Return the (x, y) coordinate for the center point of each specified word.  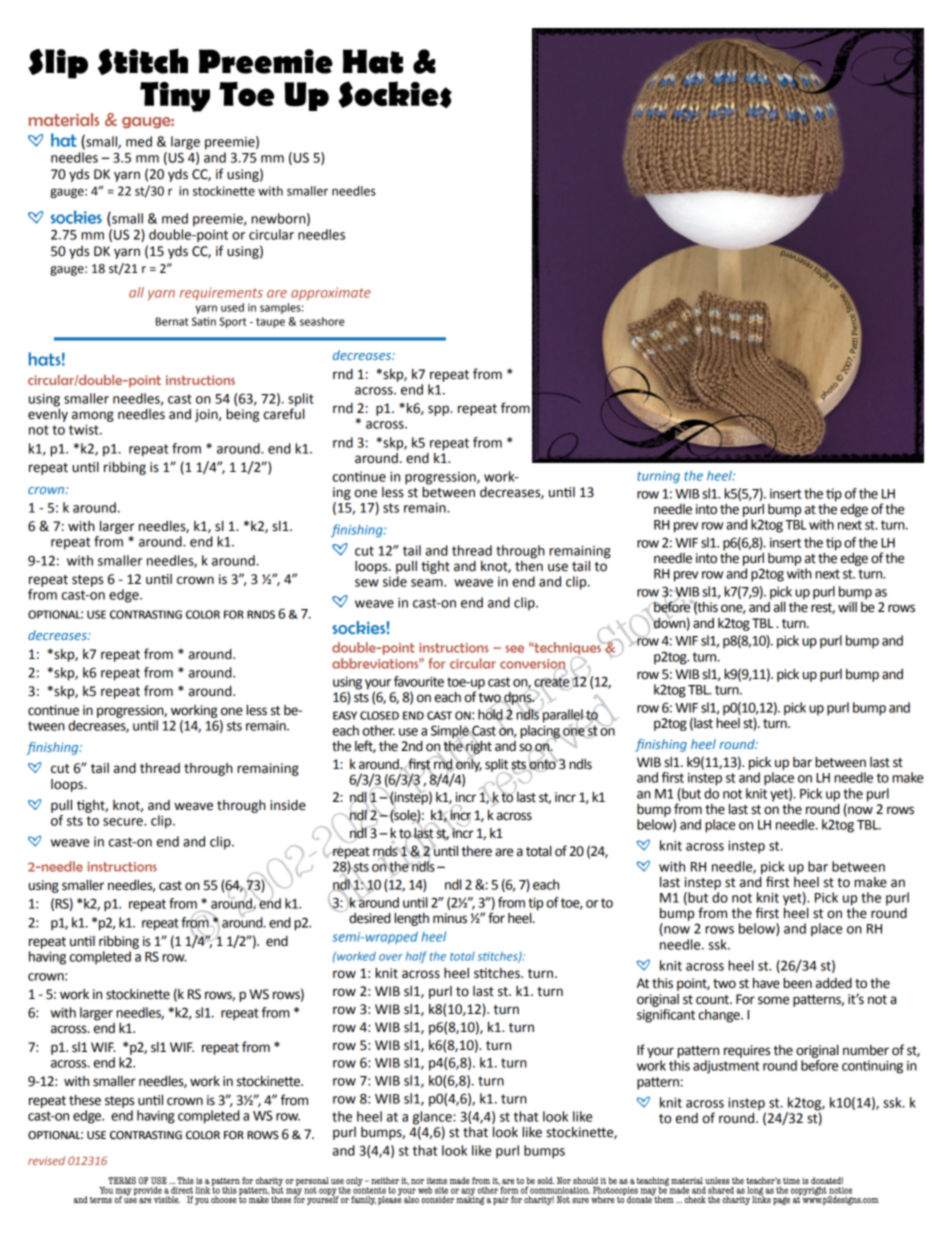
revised (46, 1160)
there (476, 851)
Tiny (175, 97)
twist (85, 429)
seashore (322, 321)
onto (542, 764)
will (847, 607)
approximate (331, 294)
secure (124, 822)
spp (439, 410)
